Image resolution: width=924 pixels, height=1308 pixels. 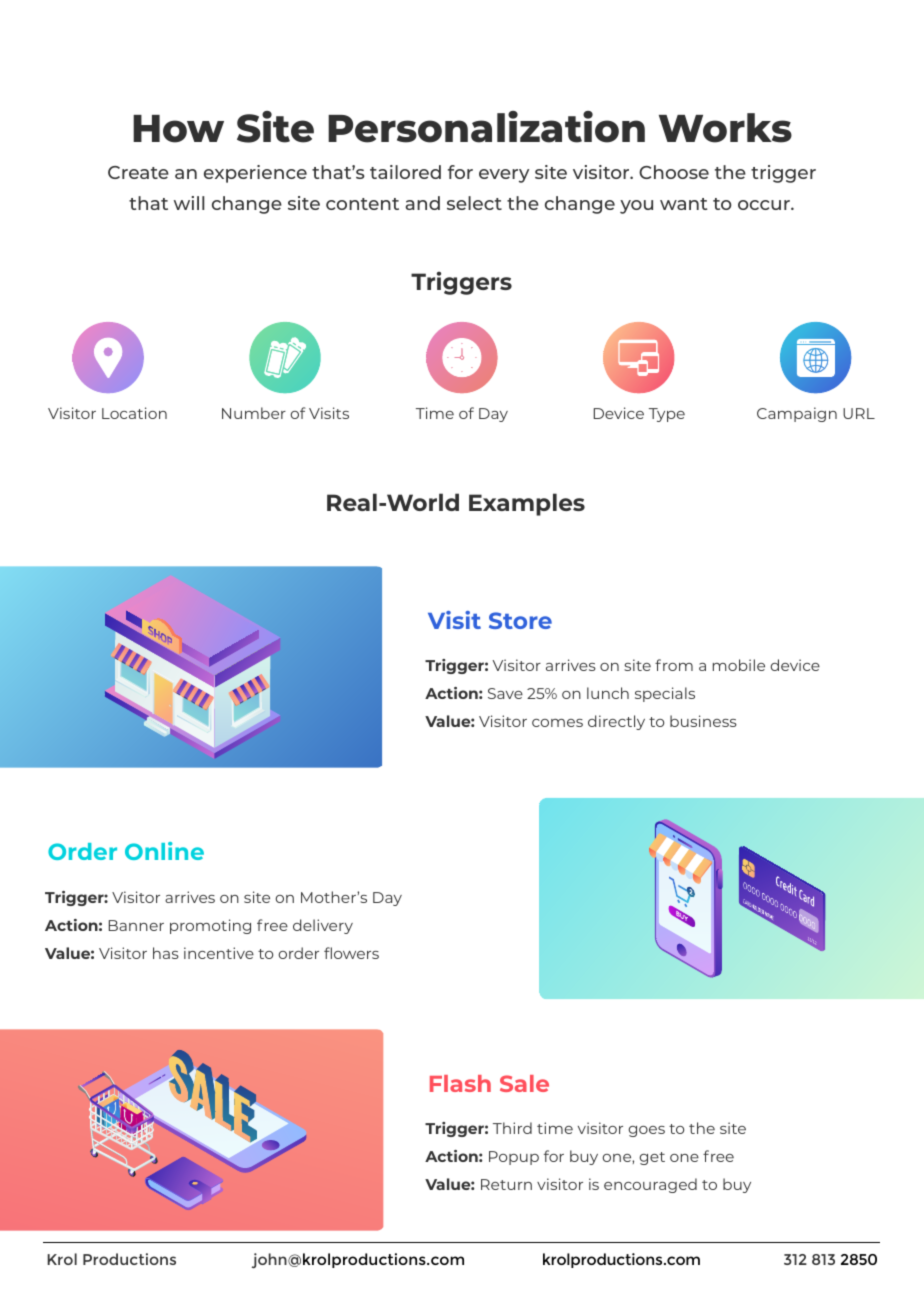 I want to click on Flash, so click(x=460, y=1083).
